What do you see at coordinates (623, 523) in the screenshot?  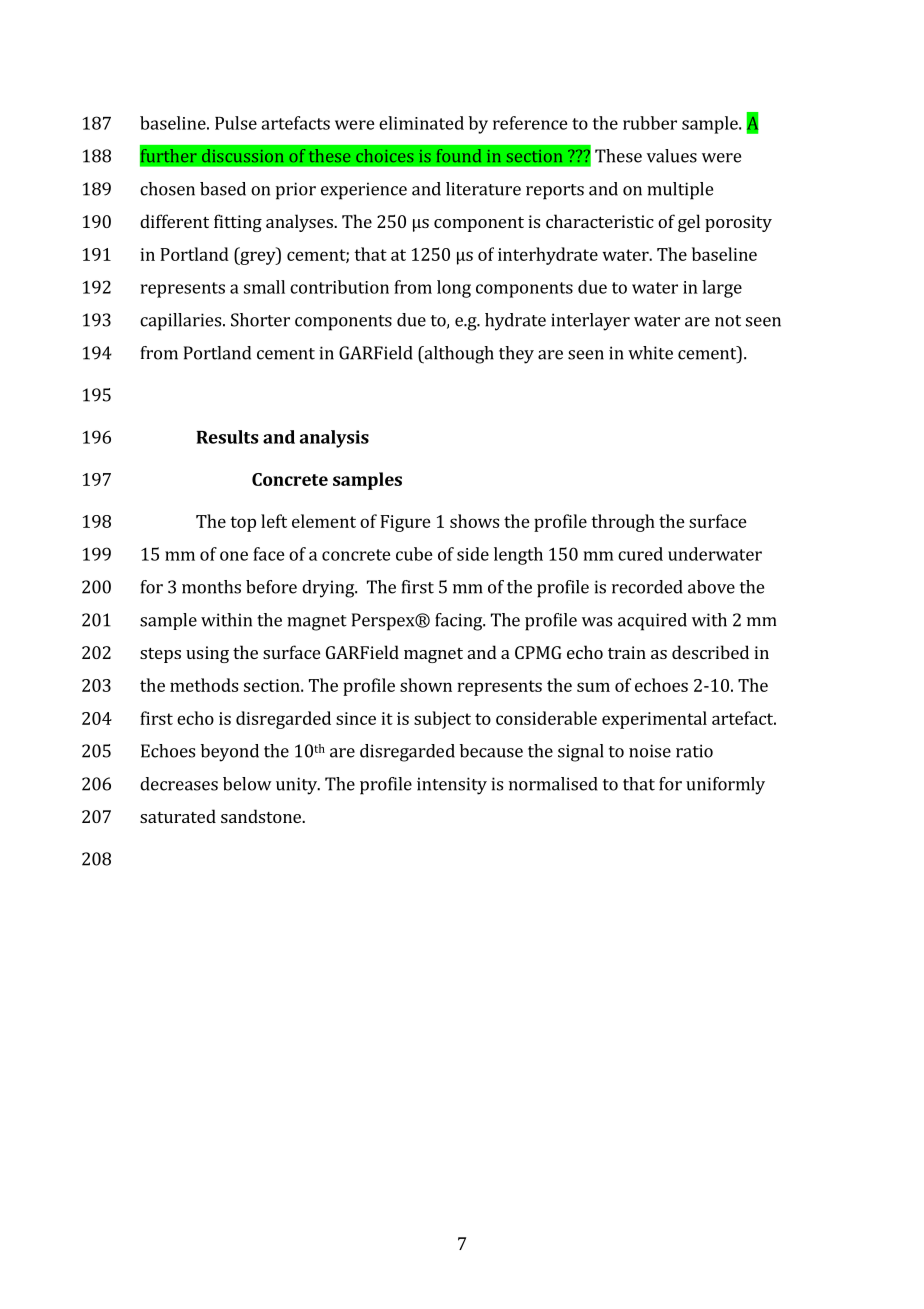 I see `through` at bounding box center [623, 523].
